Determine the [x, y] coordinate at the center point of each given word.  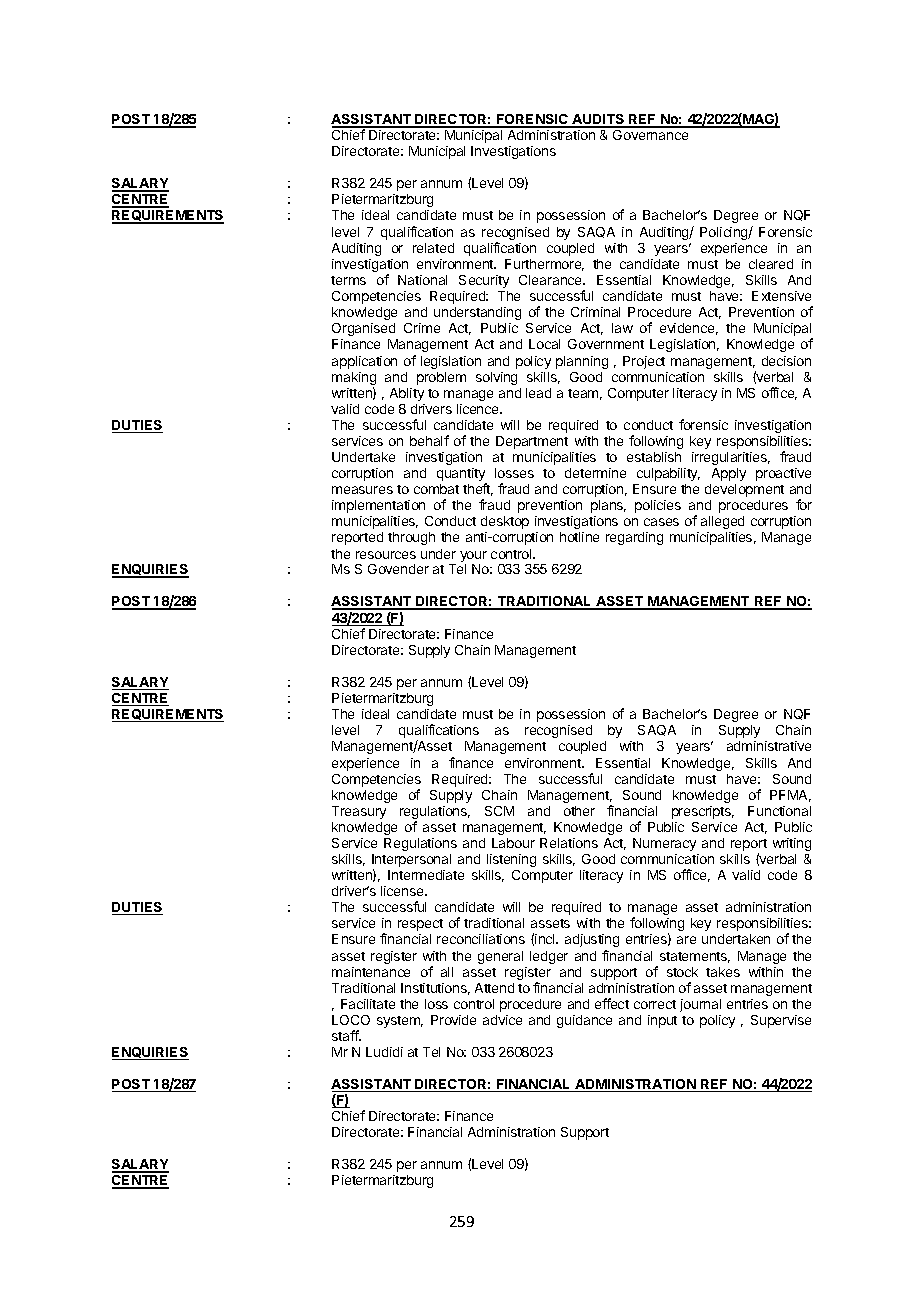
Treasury [359, 812]
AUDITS [598, 120]
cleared [771, 264]
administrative [769, 746]
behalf [429, 440]
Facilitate [368, 1004]
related [433, 248]
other [579, 811]
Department [532, 442]
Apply [729, 474]
